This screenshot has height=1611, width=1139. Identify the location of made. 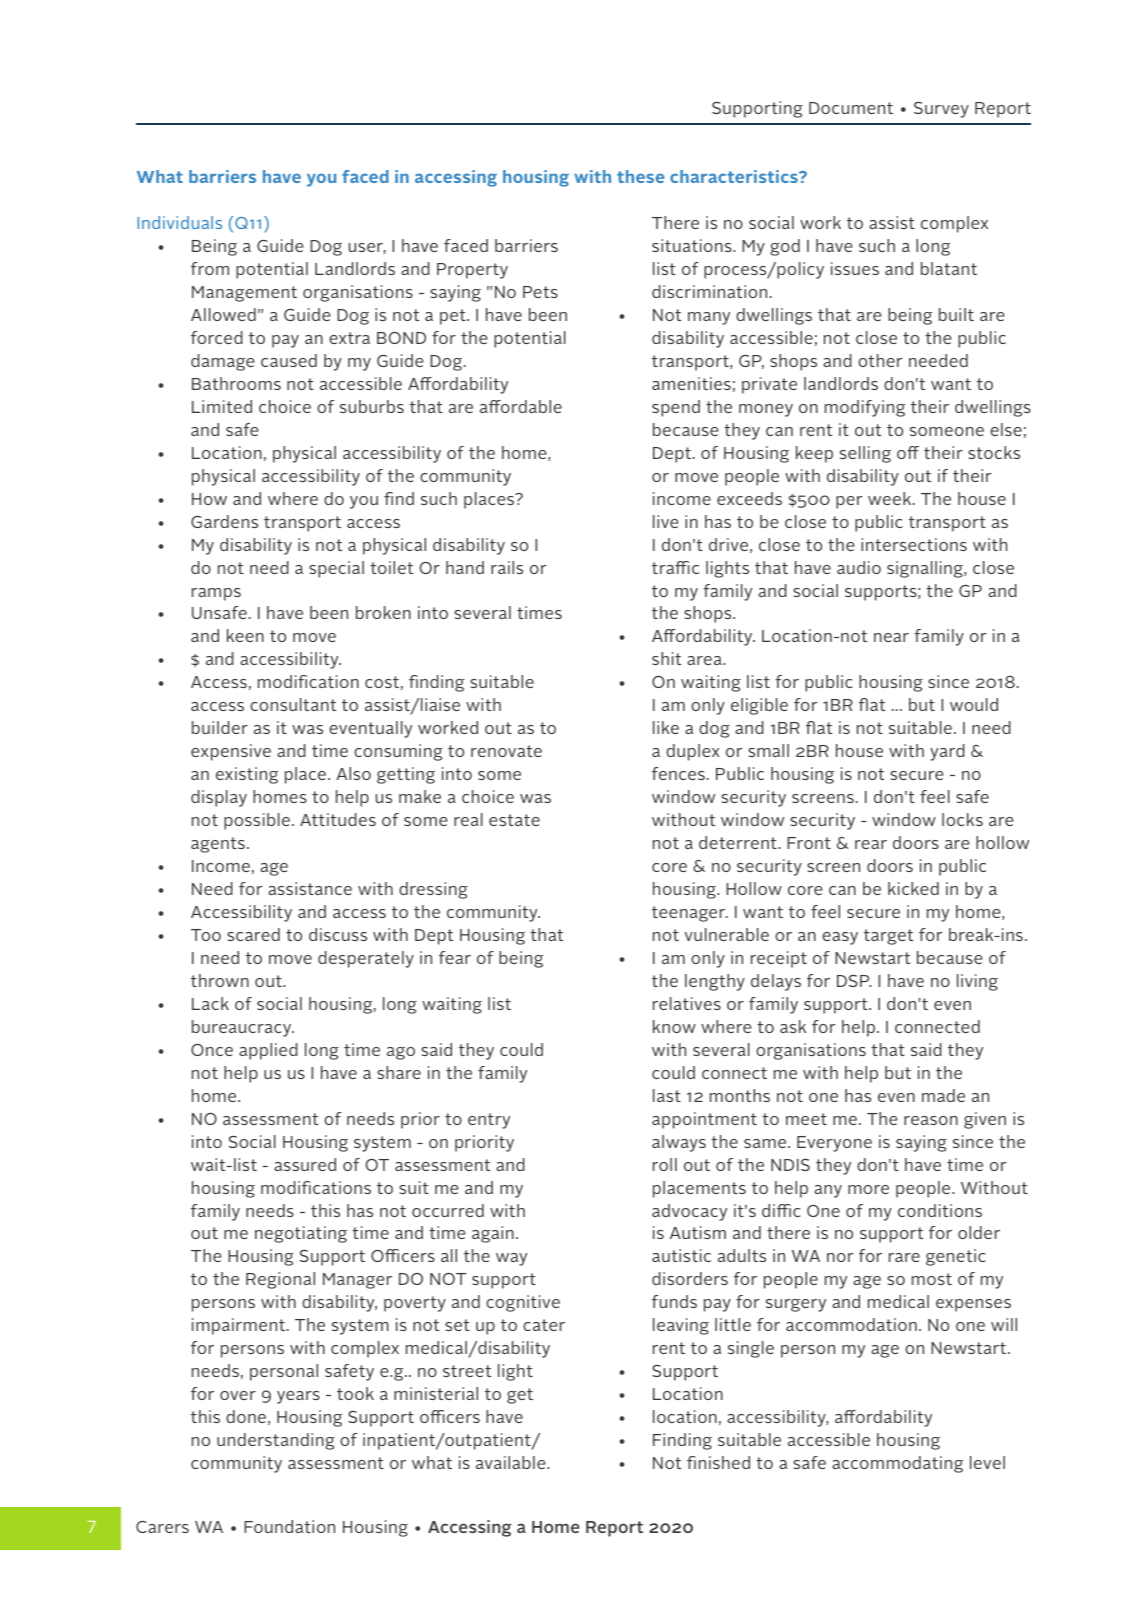
(943, 1095).
